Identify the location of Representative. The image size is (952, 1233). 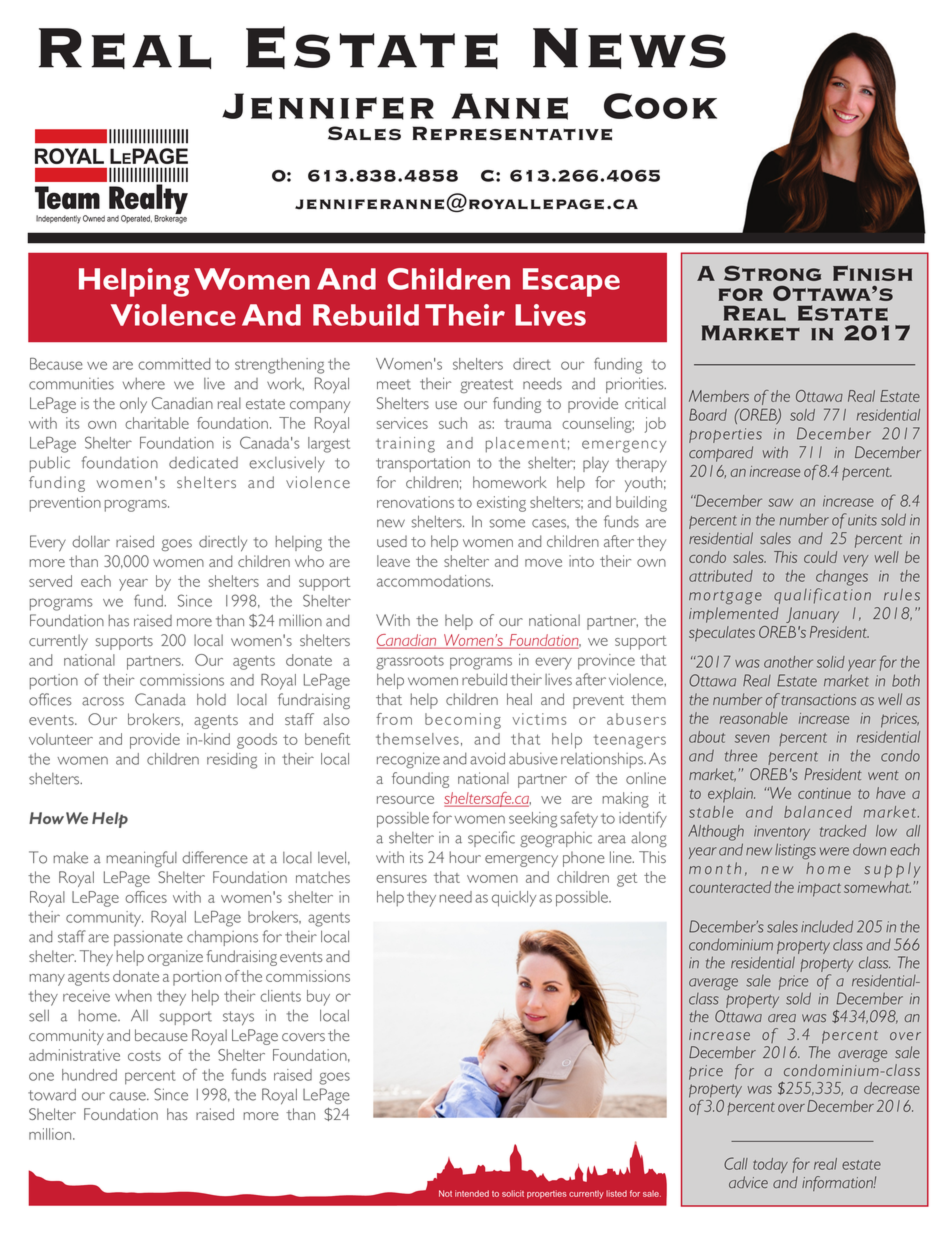
(512, 133).
